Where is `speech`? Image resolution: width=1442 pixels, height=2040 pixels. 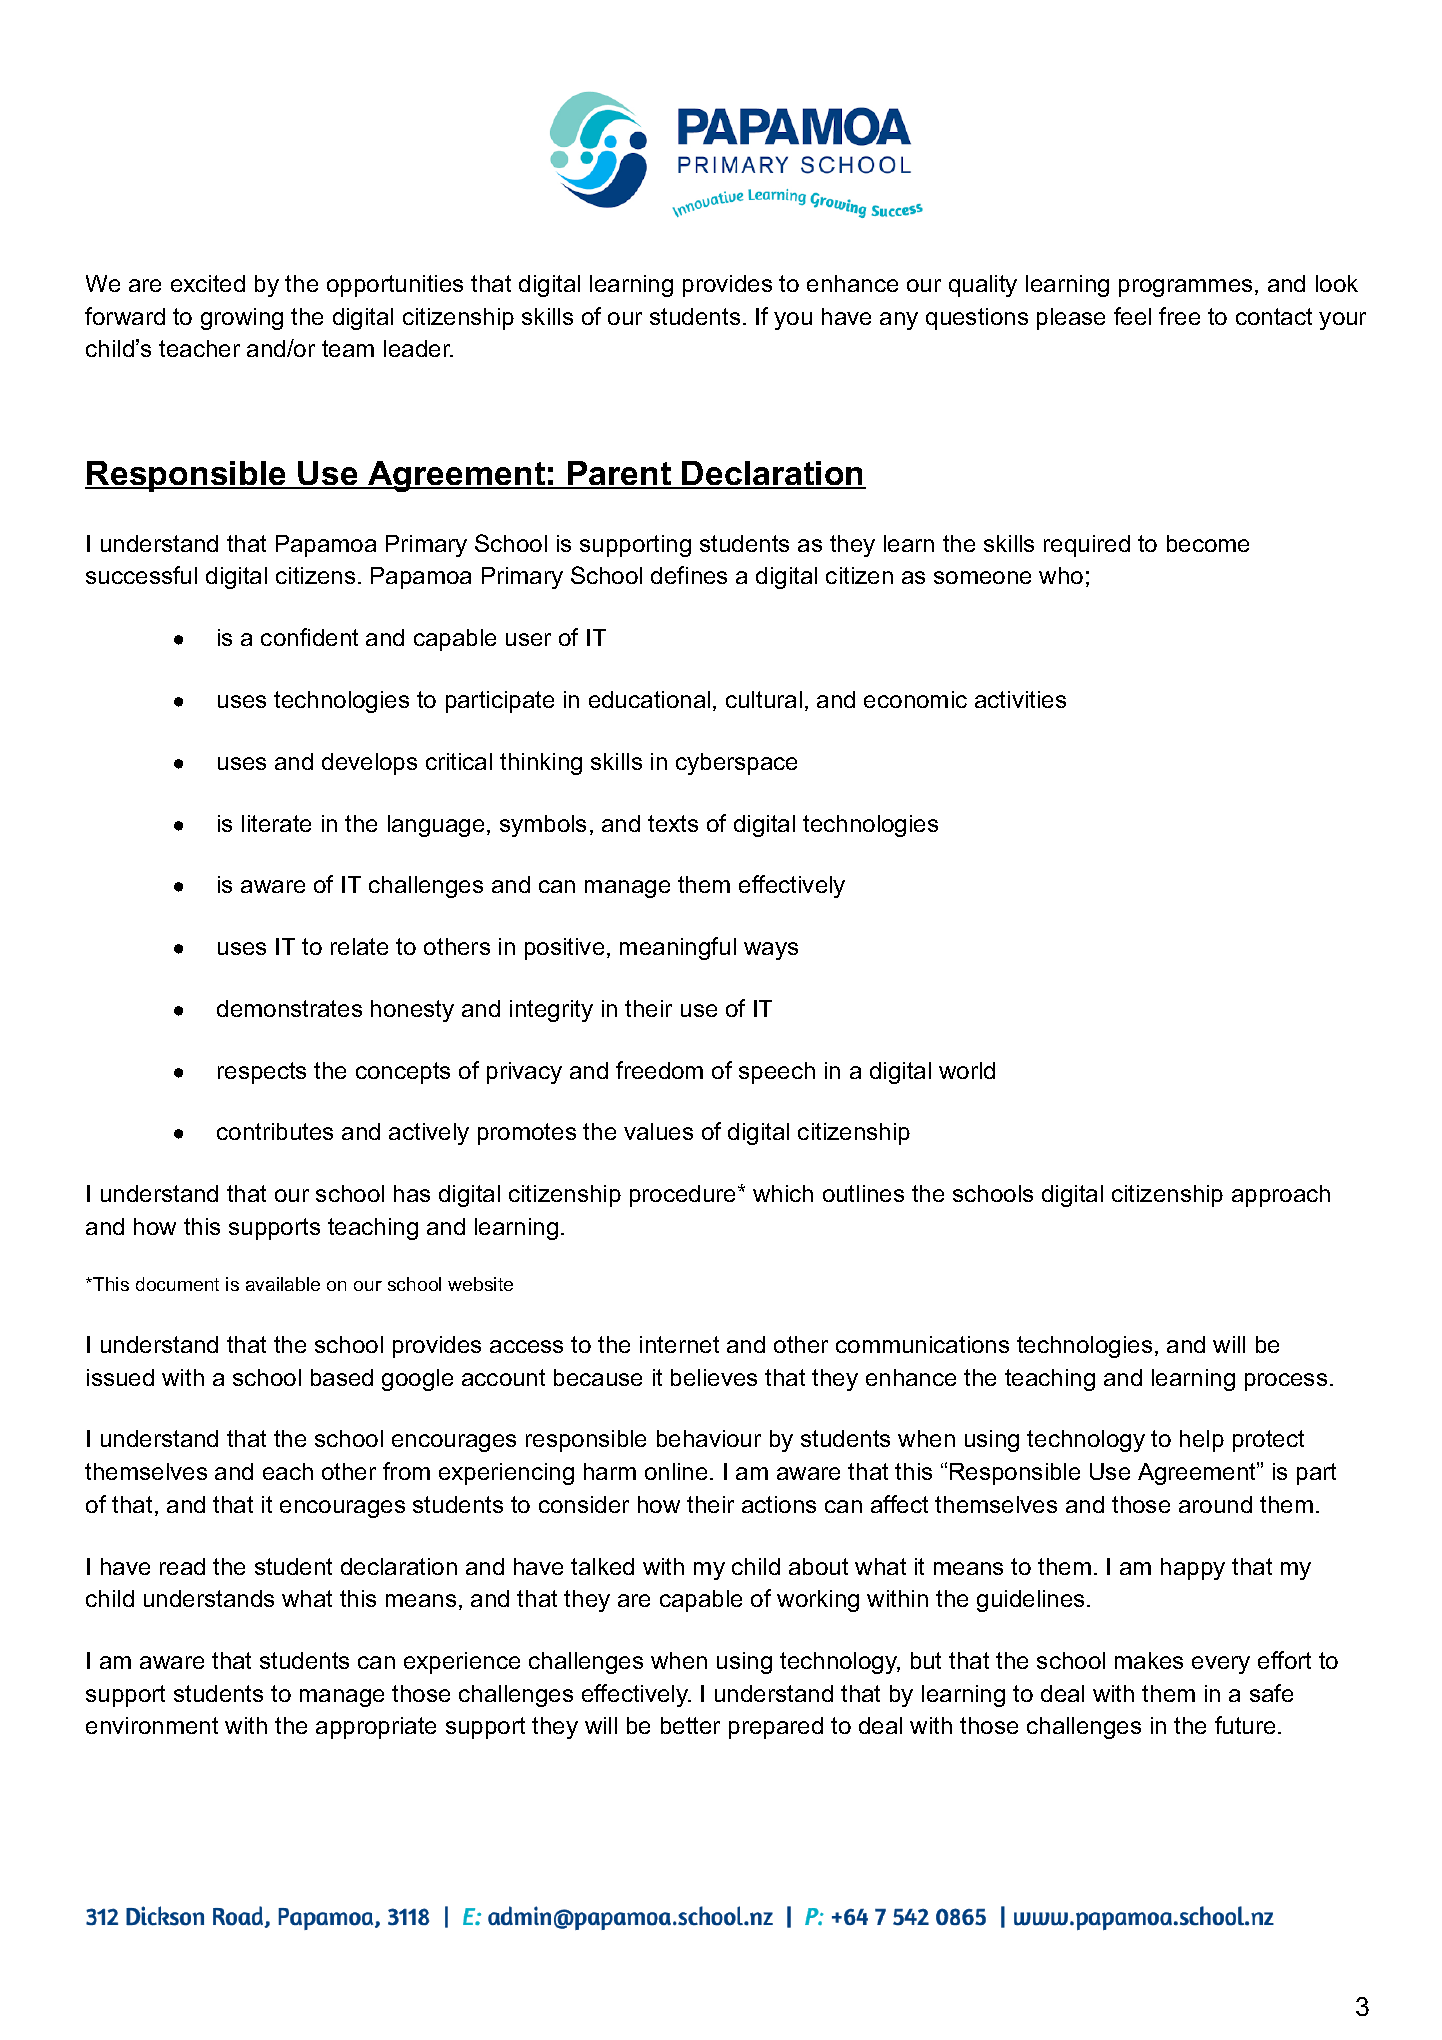
speech is located at coordinates (777, 1073).
